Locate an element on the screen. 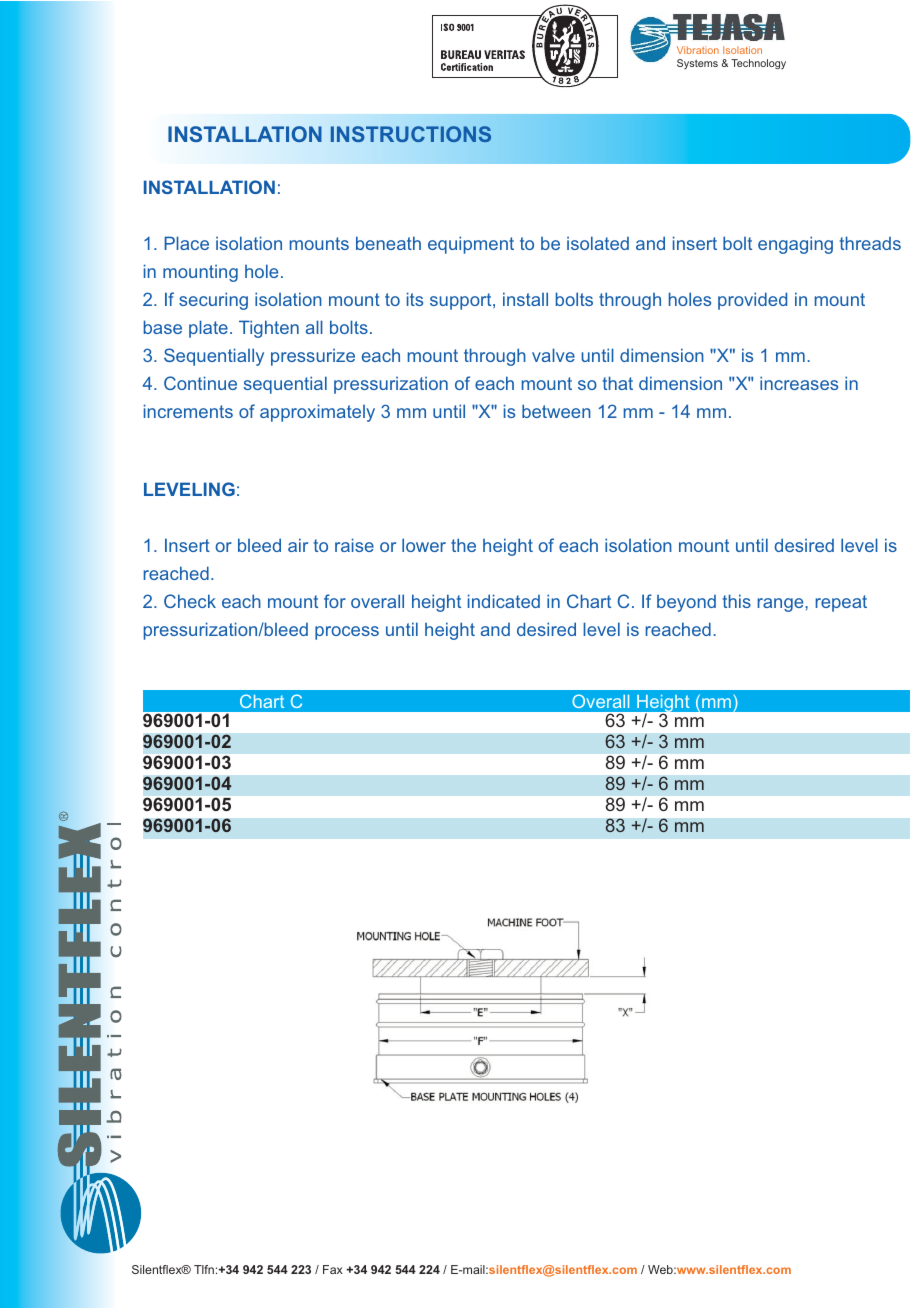 The image size is (924, 1308). increases is located at coordinates (799, 383).
